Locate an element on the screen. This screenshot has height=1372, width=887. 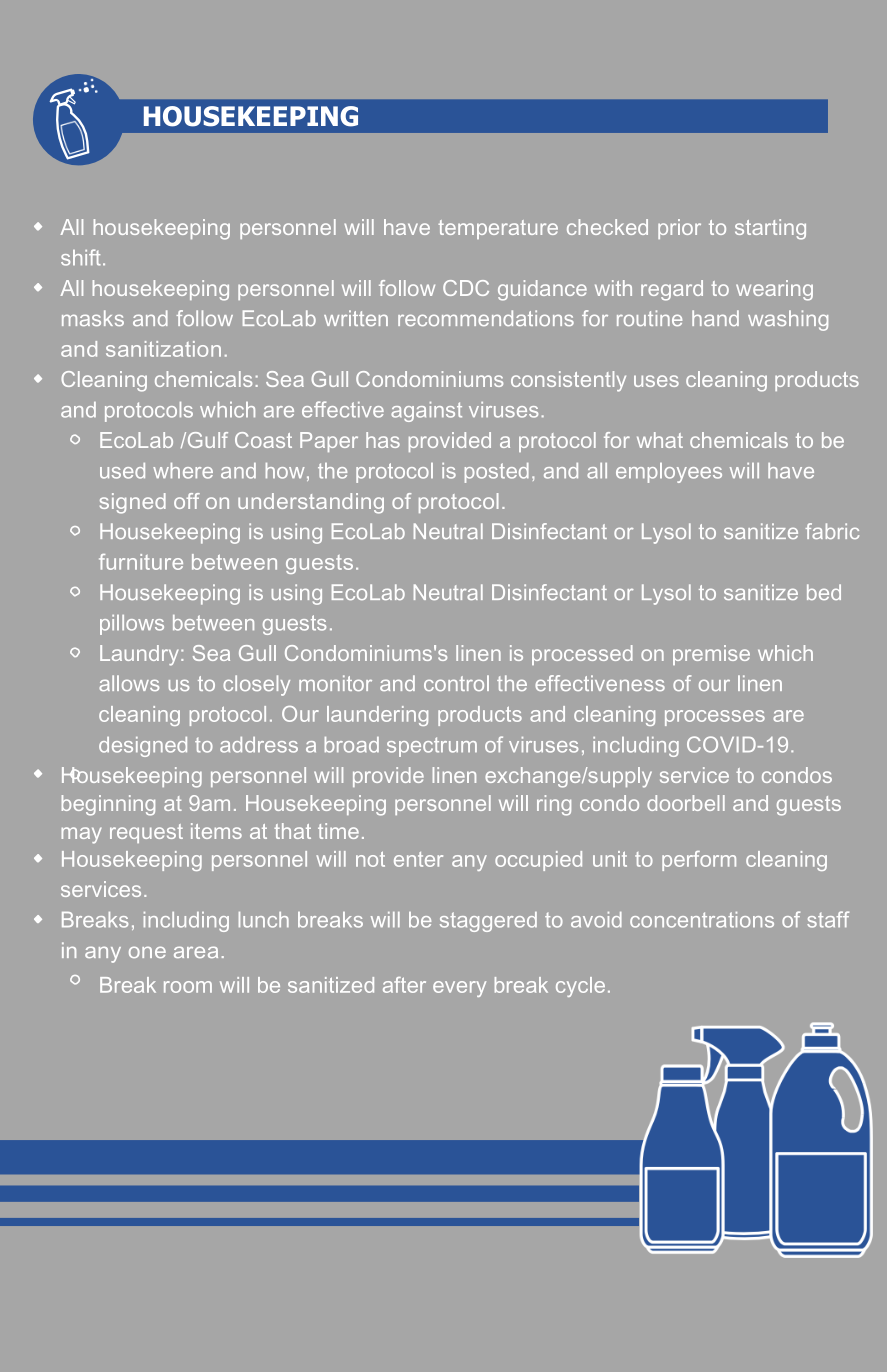
spectrum is located at coordinates (432, 747).
